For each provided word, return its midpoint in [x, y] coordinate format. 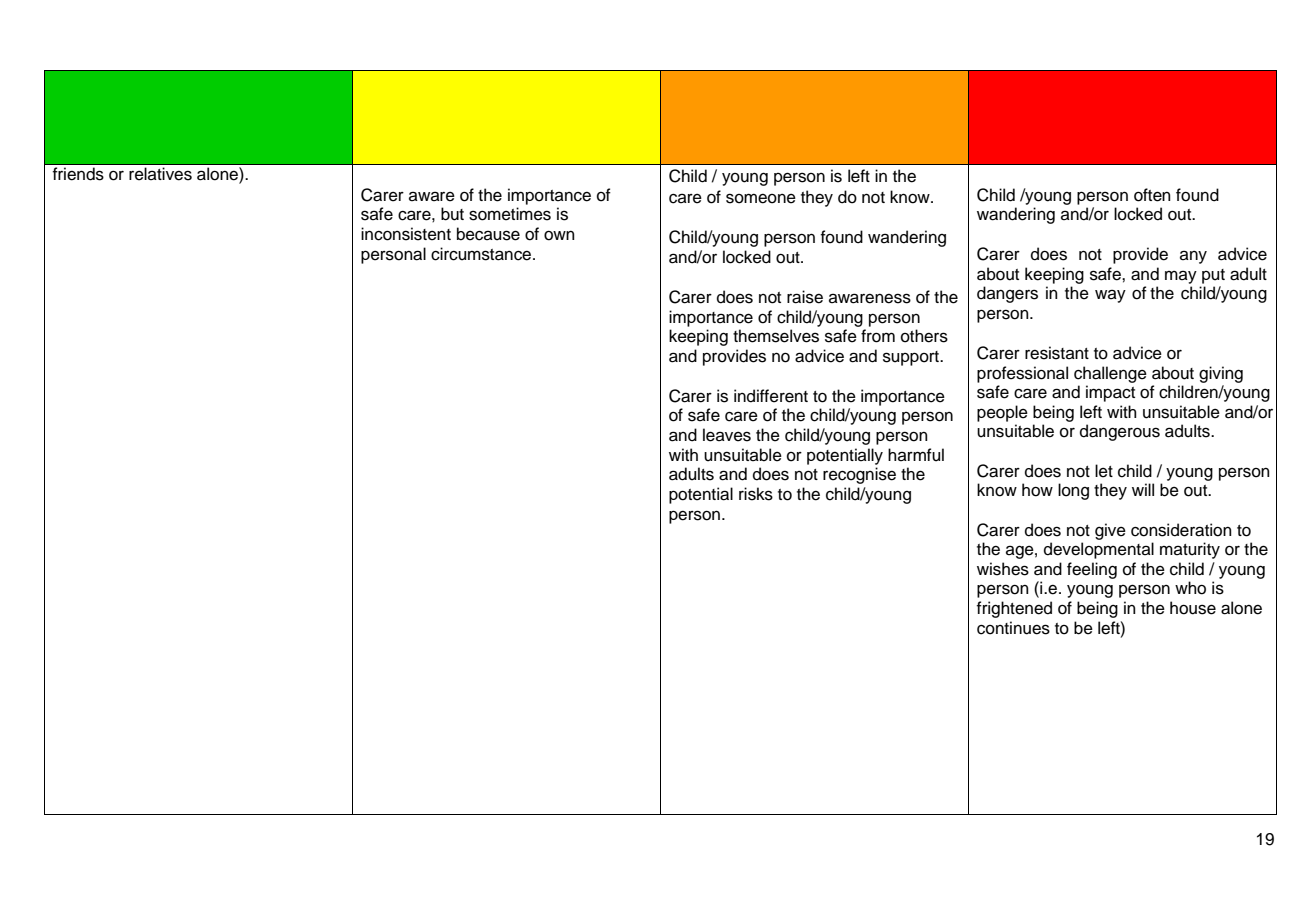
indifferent [771, 396]
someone [761, 198]
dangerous [1120, 432]
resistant [1057, 353]
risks [756, 494]
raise [805, 297]
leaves [727, 435]
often [1152, 195]
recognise [859, 475]
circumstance [482, 254]
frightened [1014, 609]
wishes [1003, 569]
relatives [160, 174]
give [1110, 531]
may [1181, 277]
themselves [776, 336]
